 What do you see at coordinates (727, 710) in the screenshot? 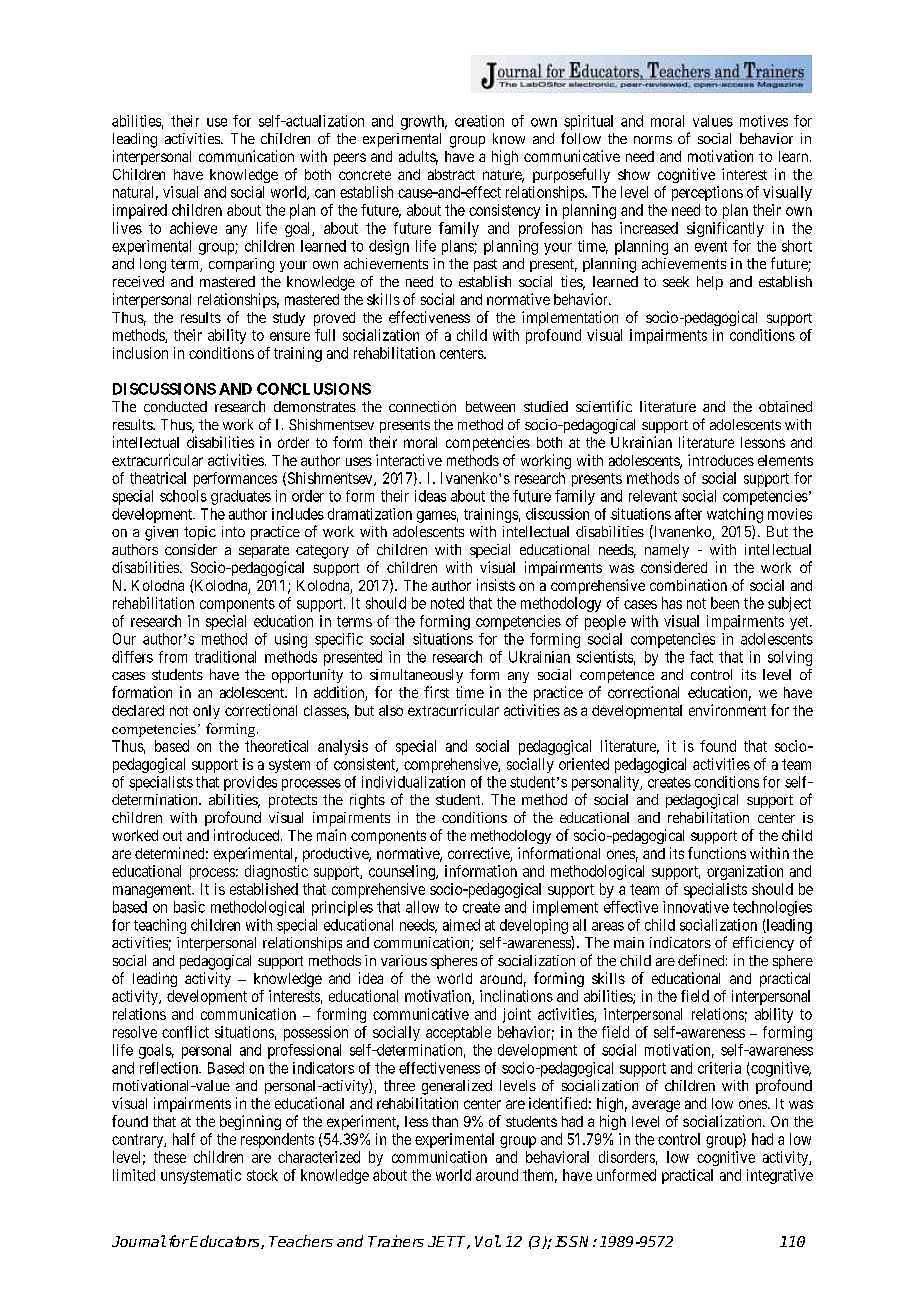
I see `environment` at bounding box center [727, 710].
